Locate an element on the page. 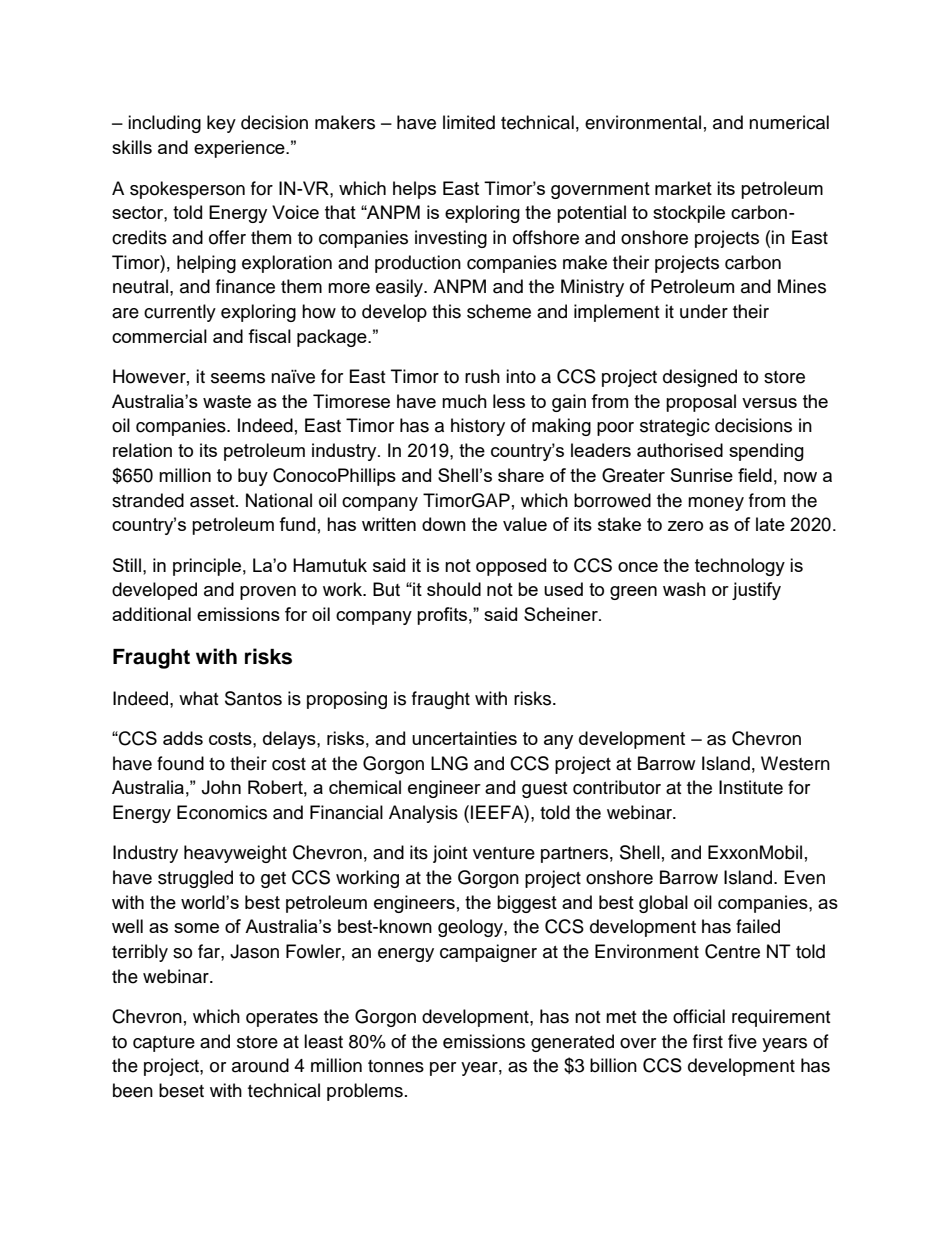 The width and height of the document is (952, 1233). market is located at coordinates (683, 188).
